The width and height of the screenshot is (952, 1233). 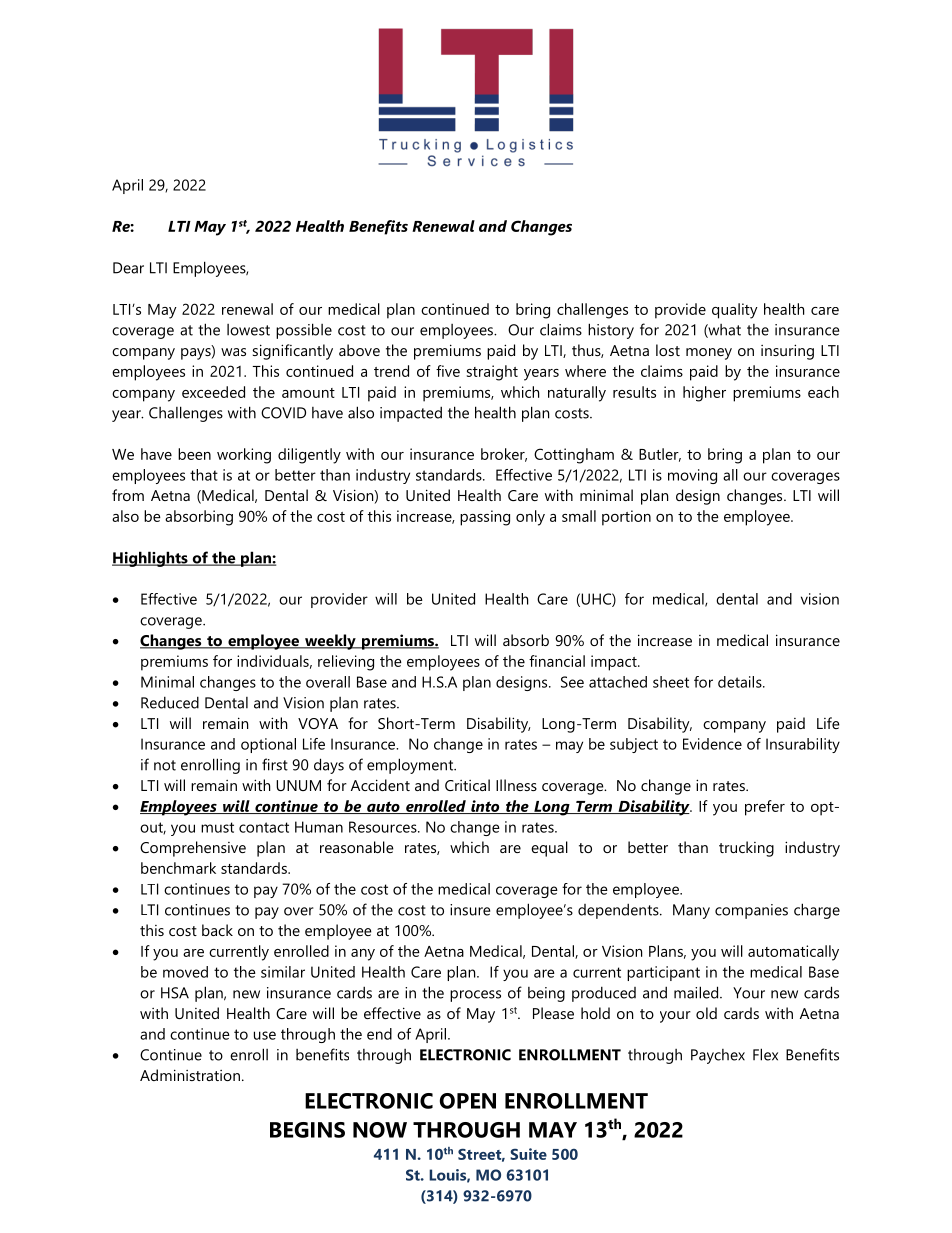 I want to click on See, so click(x=572, y=682).
